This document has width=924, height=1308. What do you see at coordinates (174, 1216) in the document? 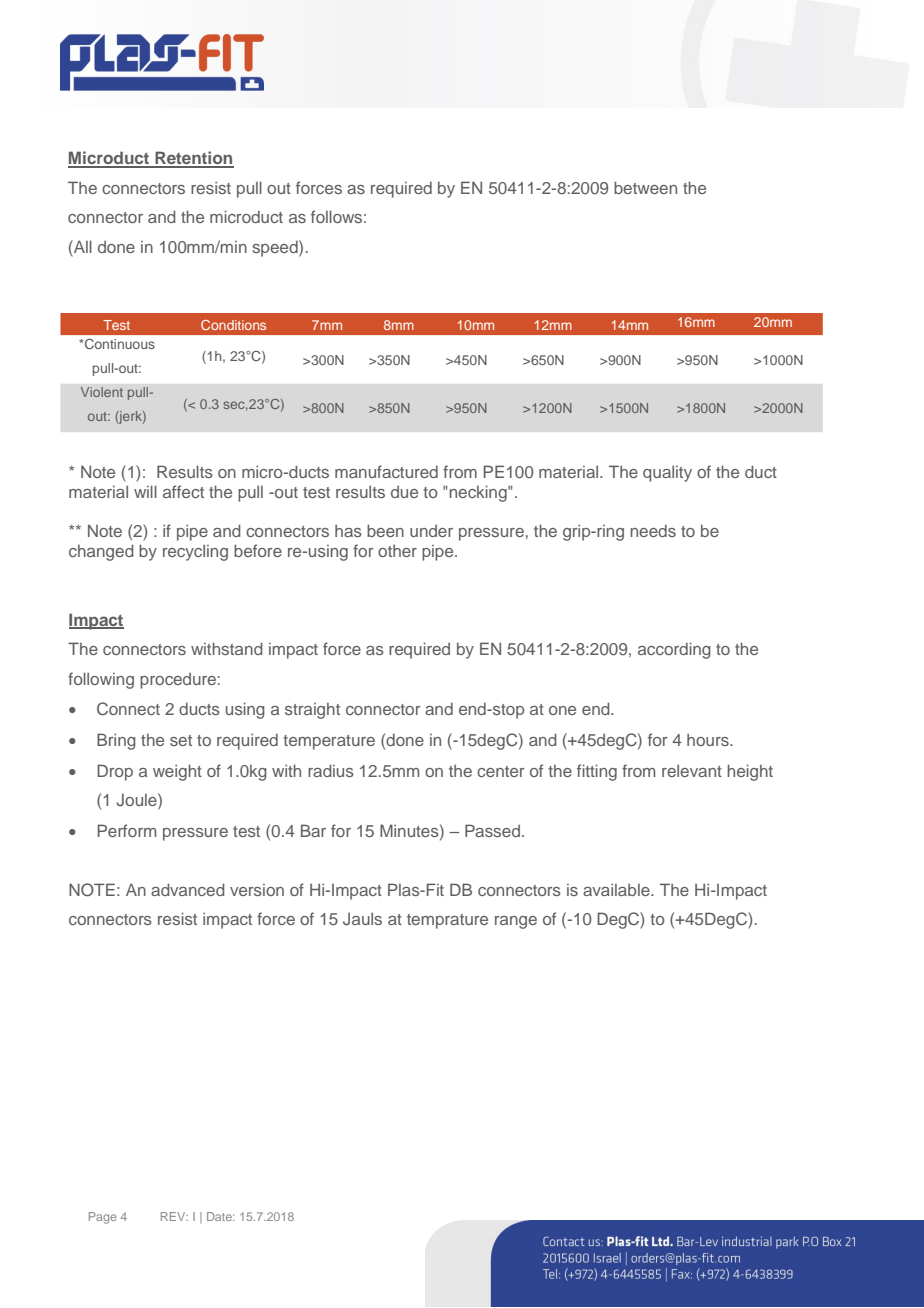
I see `REV` at bounding box center [174, 1216].
